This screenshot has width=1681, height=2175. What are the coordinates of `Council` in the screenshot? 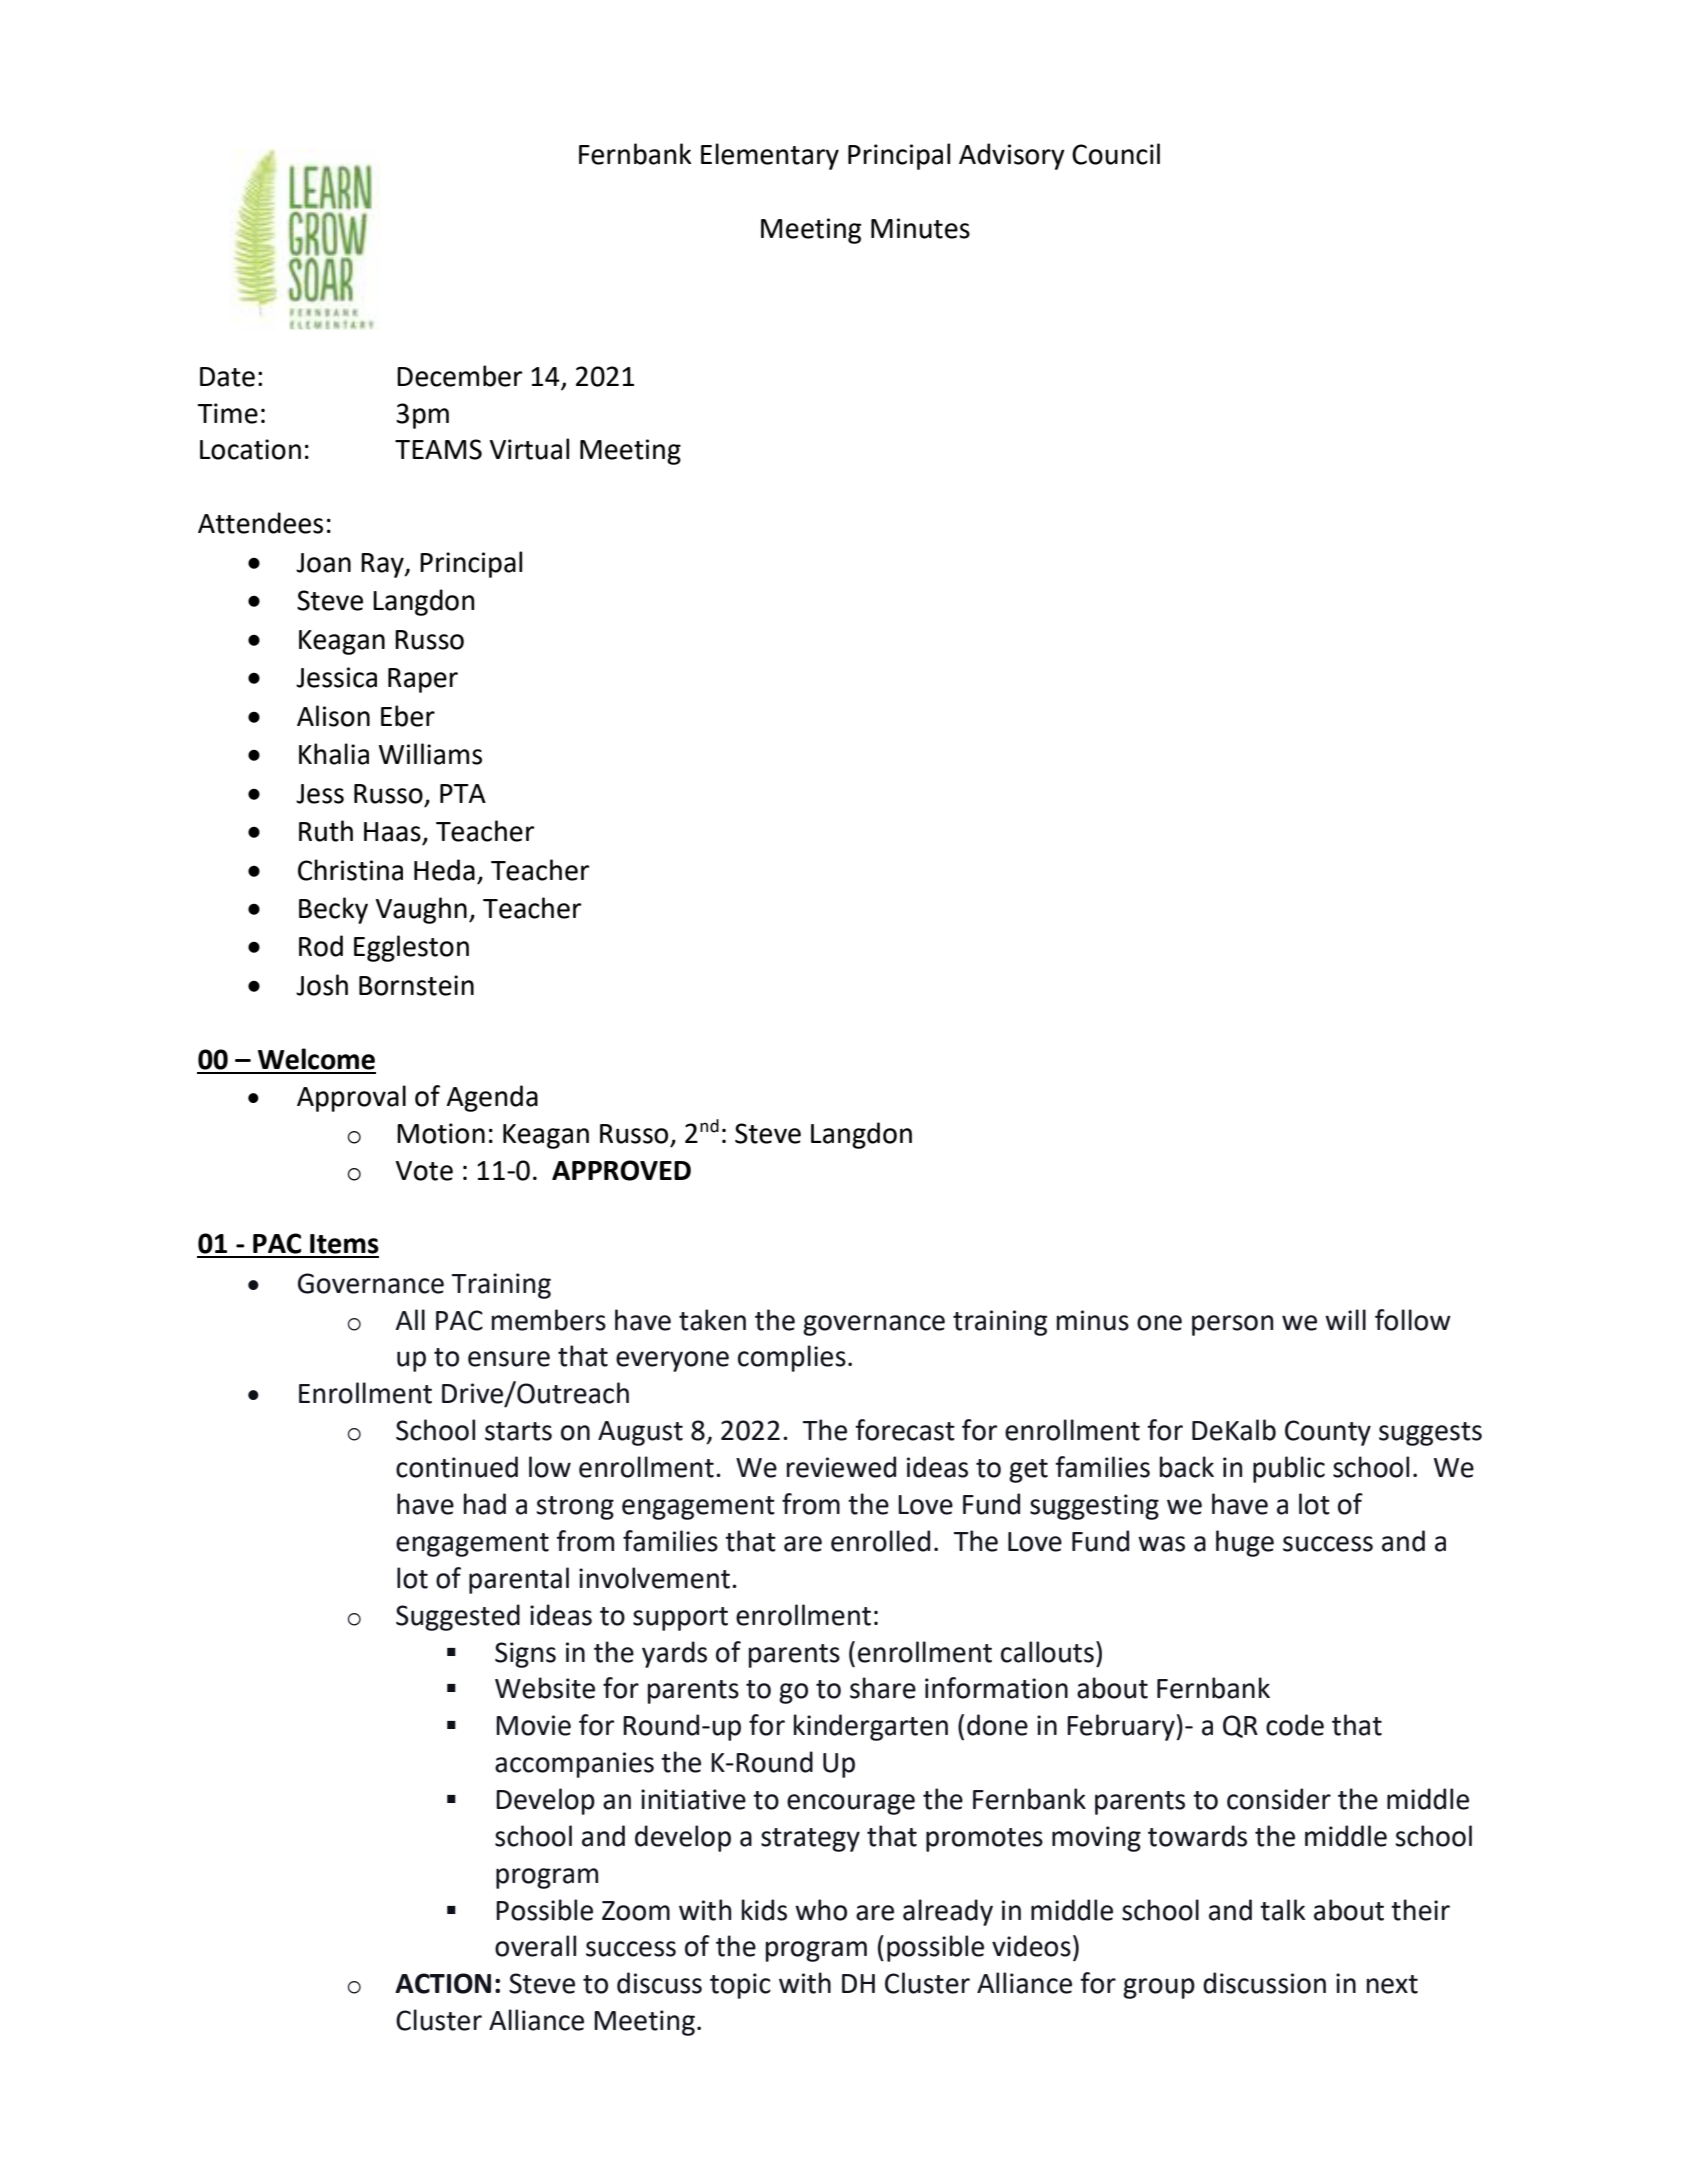 It's located at (1116, 154).
